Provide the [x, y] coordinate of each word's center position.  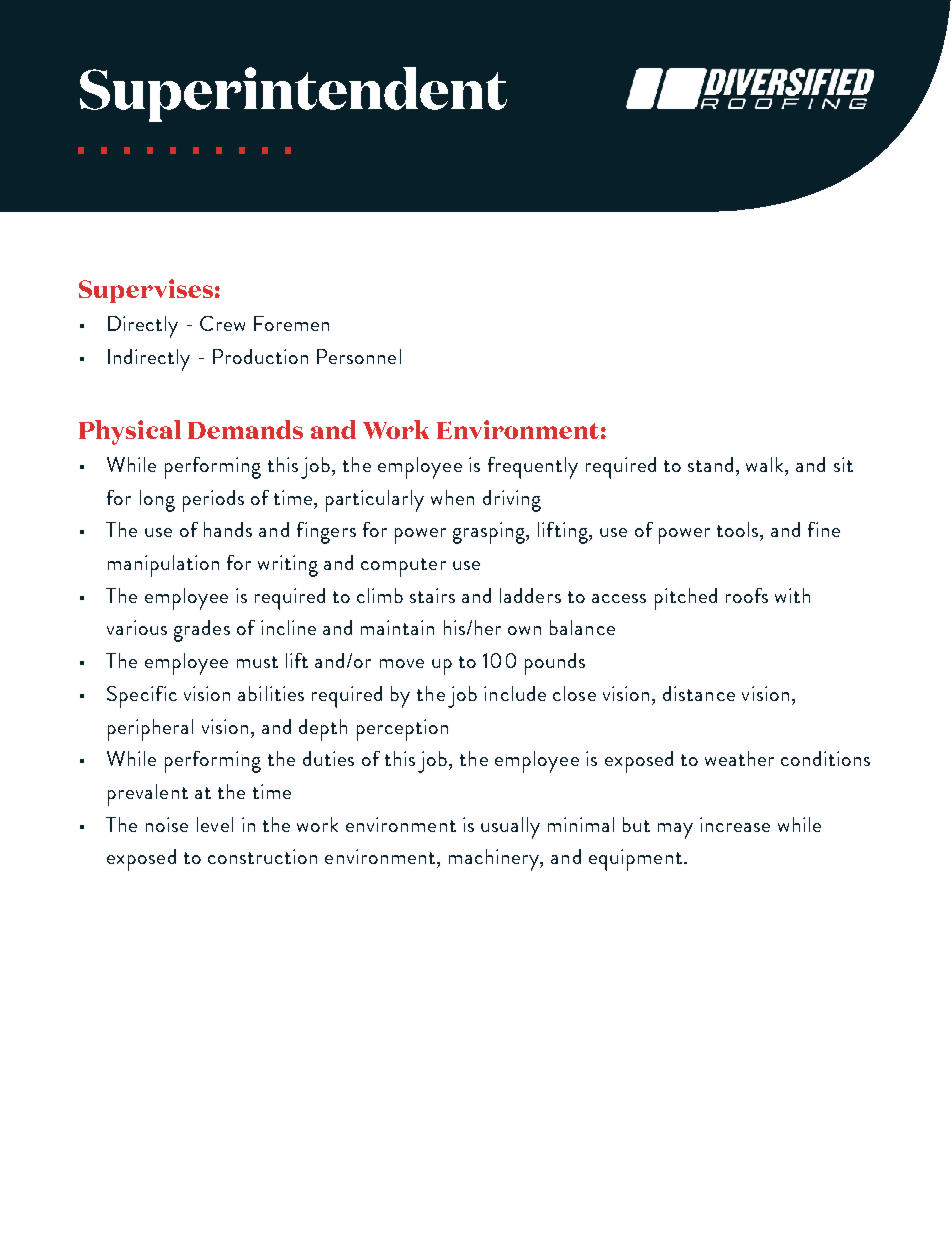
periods [213, 501]
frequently [533, 468]
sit [843, 464]
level [215, 824]
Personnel [359, 356]
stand [710, 464]
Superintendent [293, 94]
